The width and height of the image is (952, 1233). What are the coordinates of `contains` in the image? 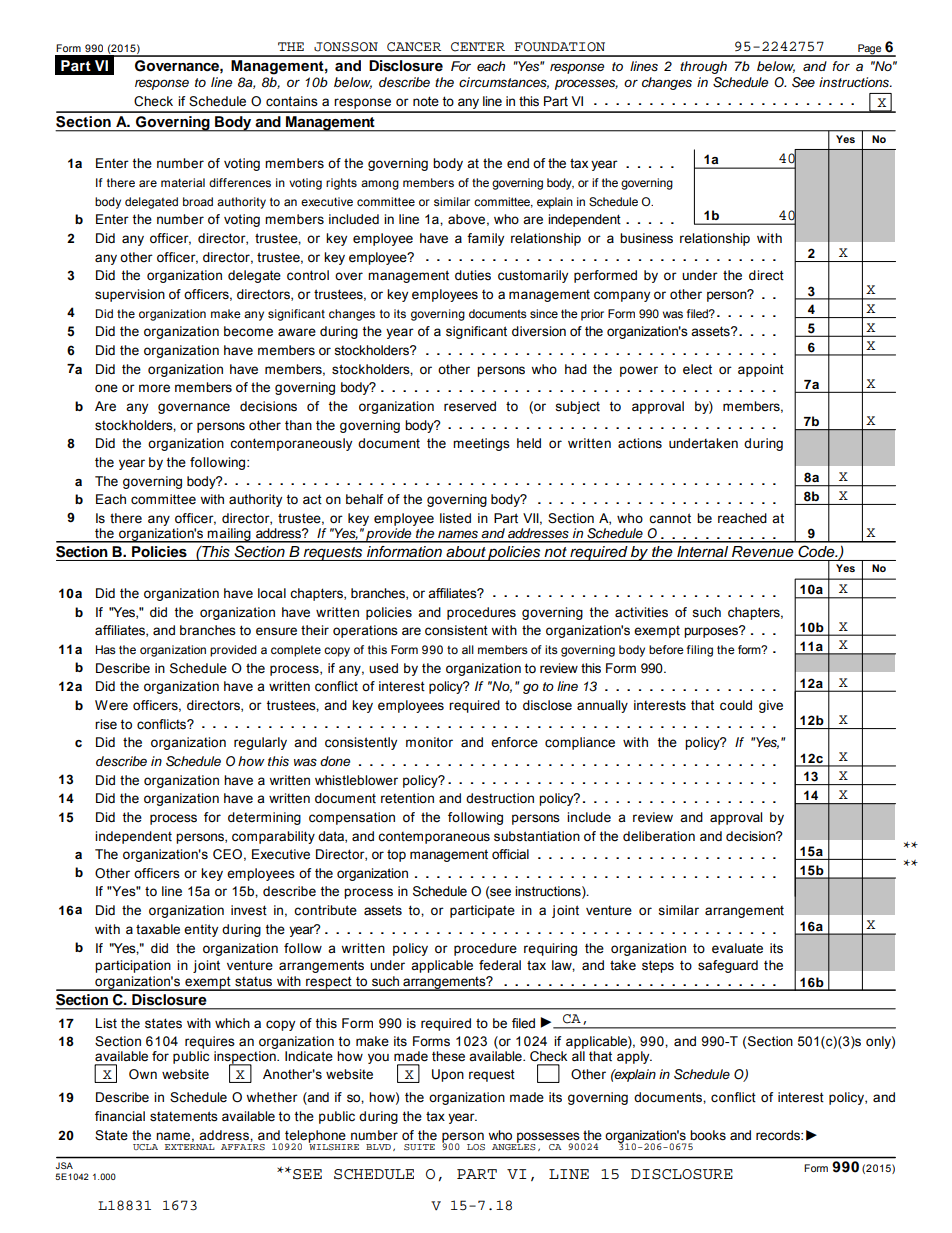 It's located at (292, 101).
